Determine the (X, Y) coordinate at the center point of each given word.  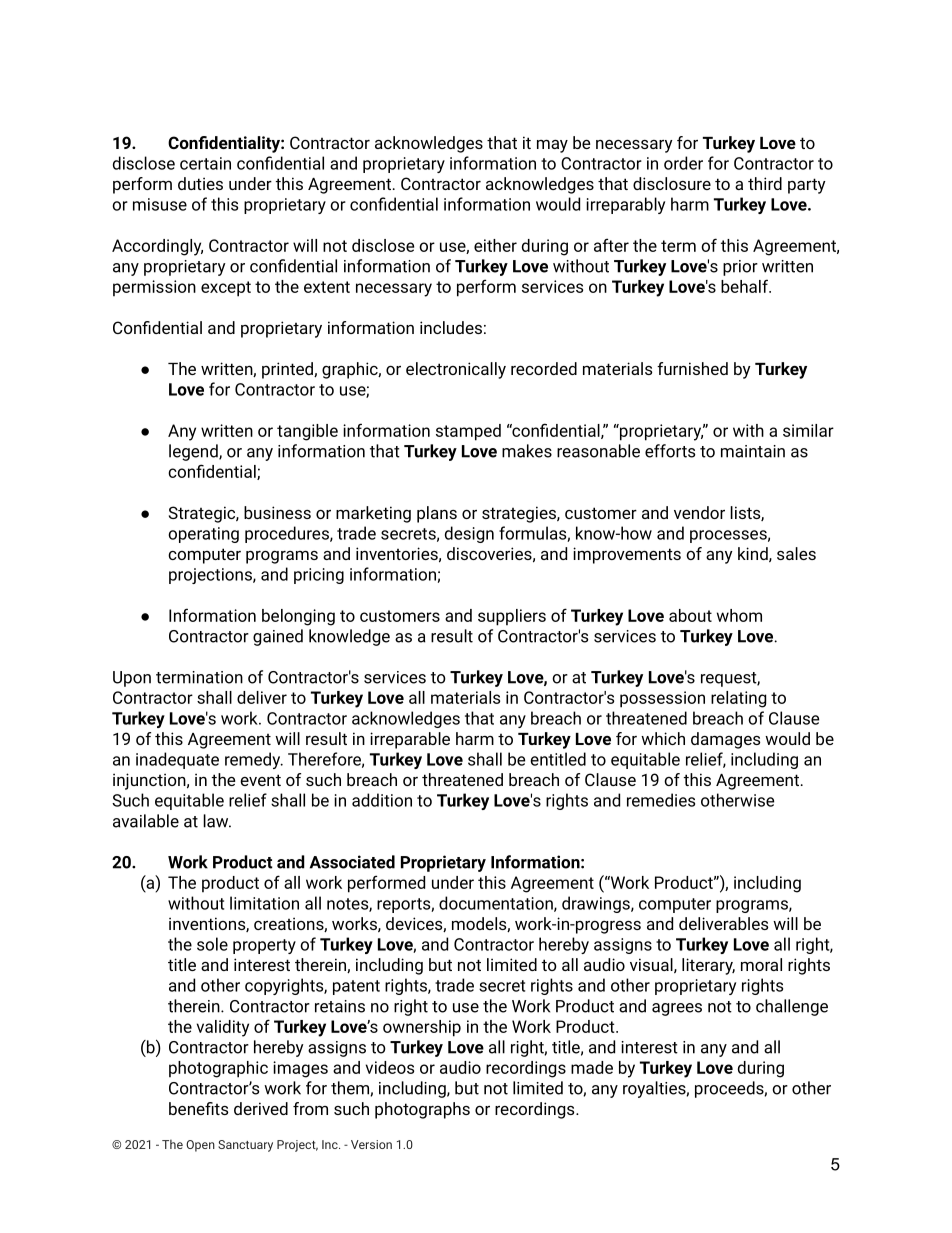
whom (739, 615)
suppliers (512, 617)
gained (278, 637)
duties (200, 183)
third (765, 183)
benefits (198, 1108)
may (552, 146)
